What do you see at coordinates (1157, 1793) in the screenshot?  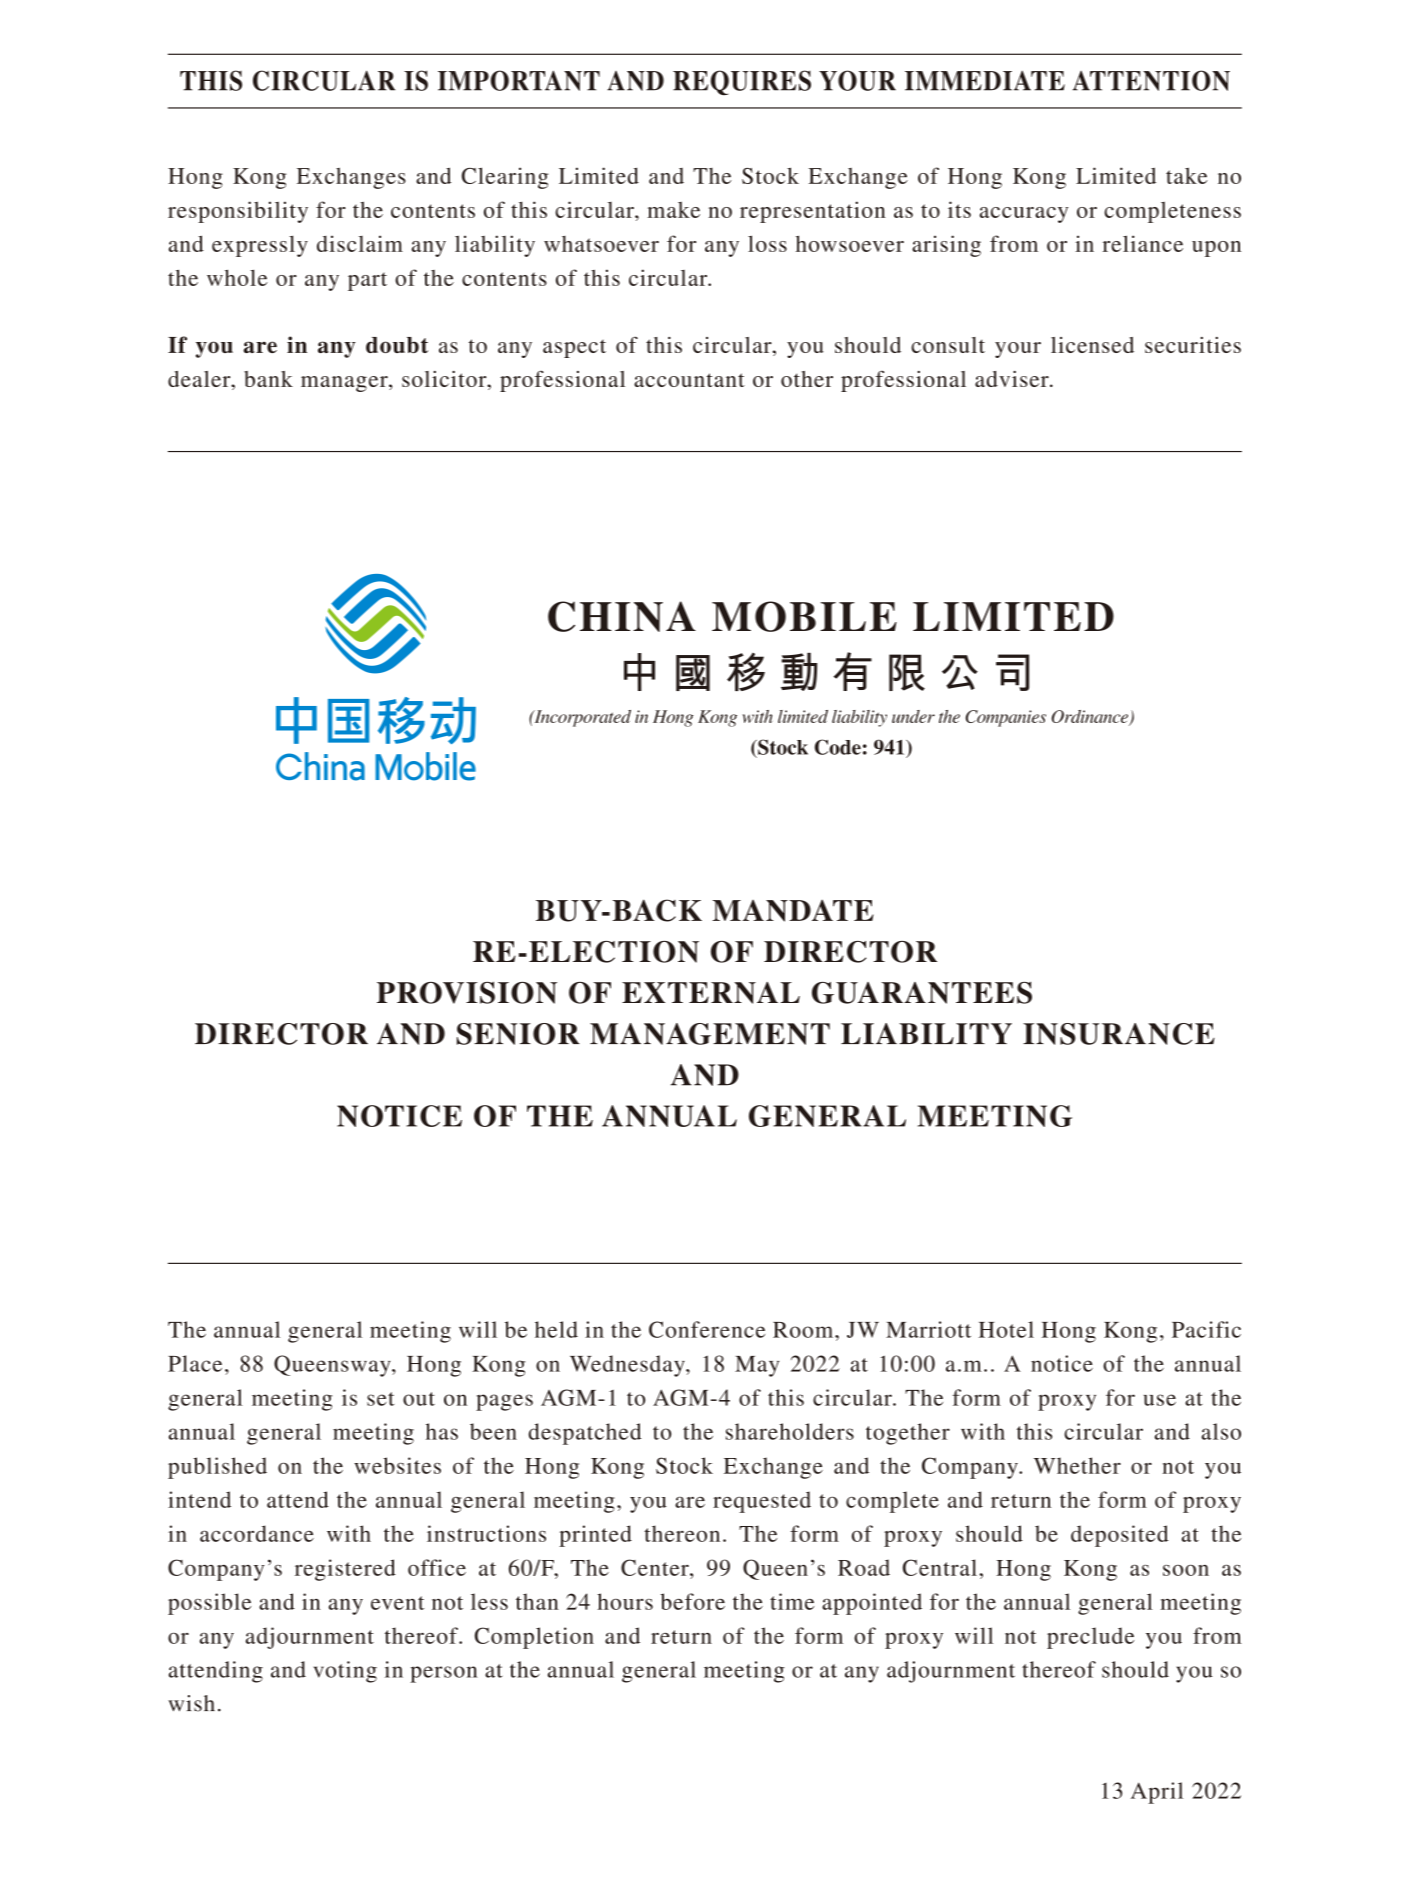 I see `April` at bounding box center [1157, 1793].
